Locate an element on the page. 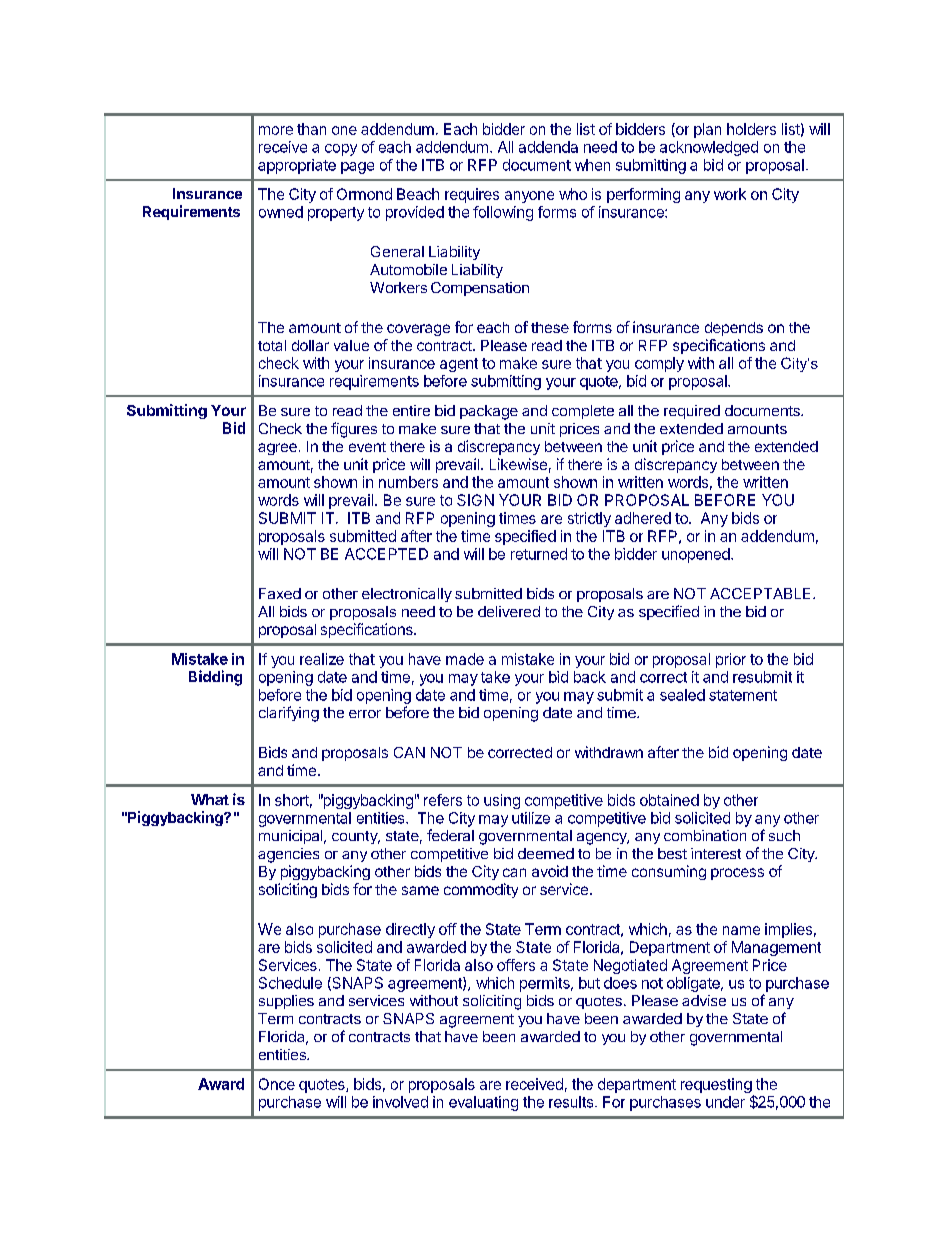 The width and height of the image is (952, 1233). requires is located at coordinates (472, 195).
